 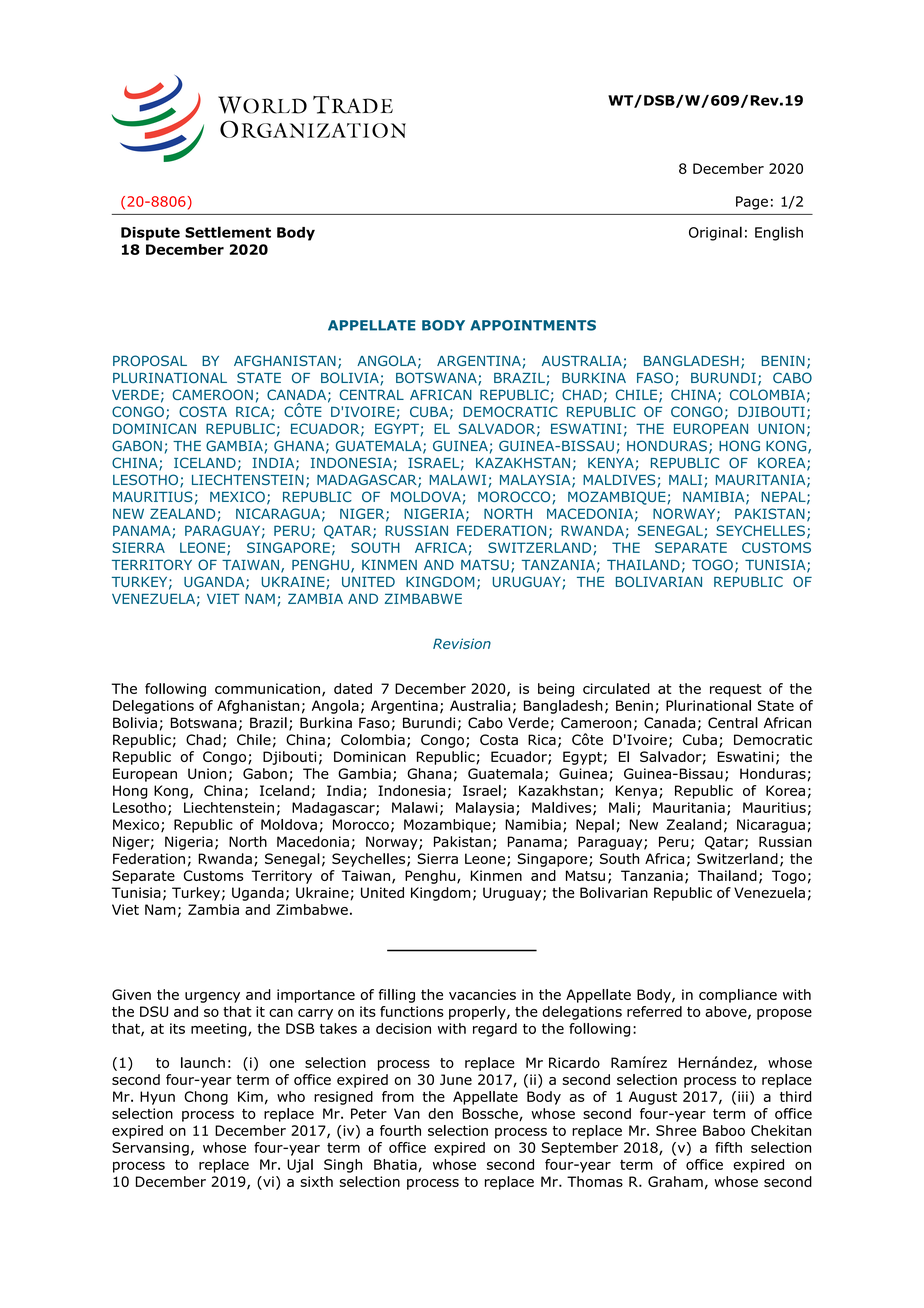 What do you see at coordinates (267, 688) in the document?
I see `communication` at bounding box center [267, 688].
